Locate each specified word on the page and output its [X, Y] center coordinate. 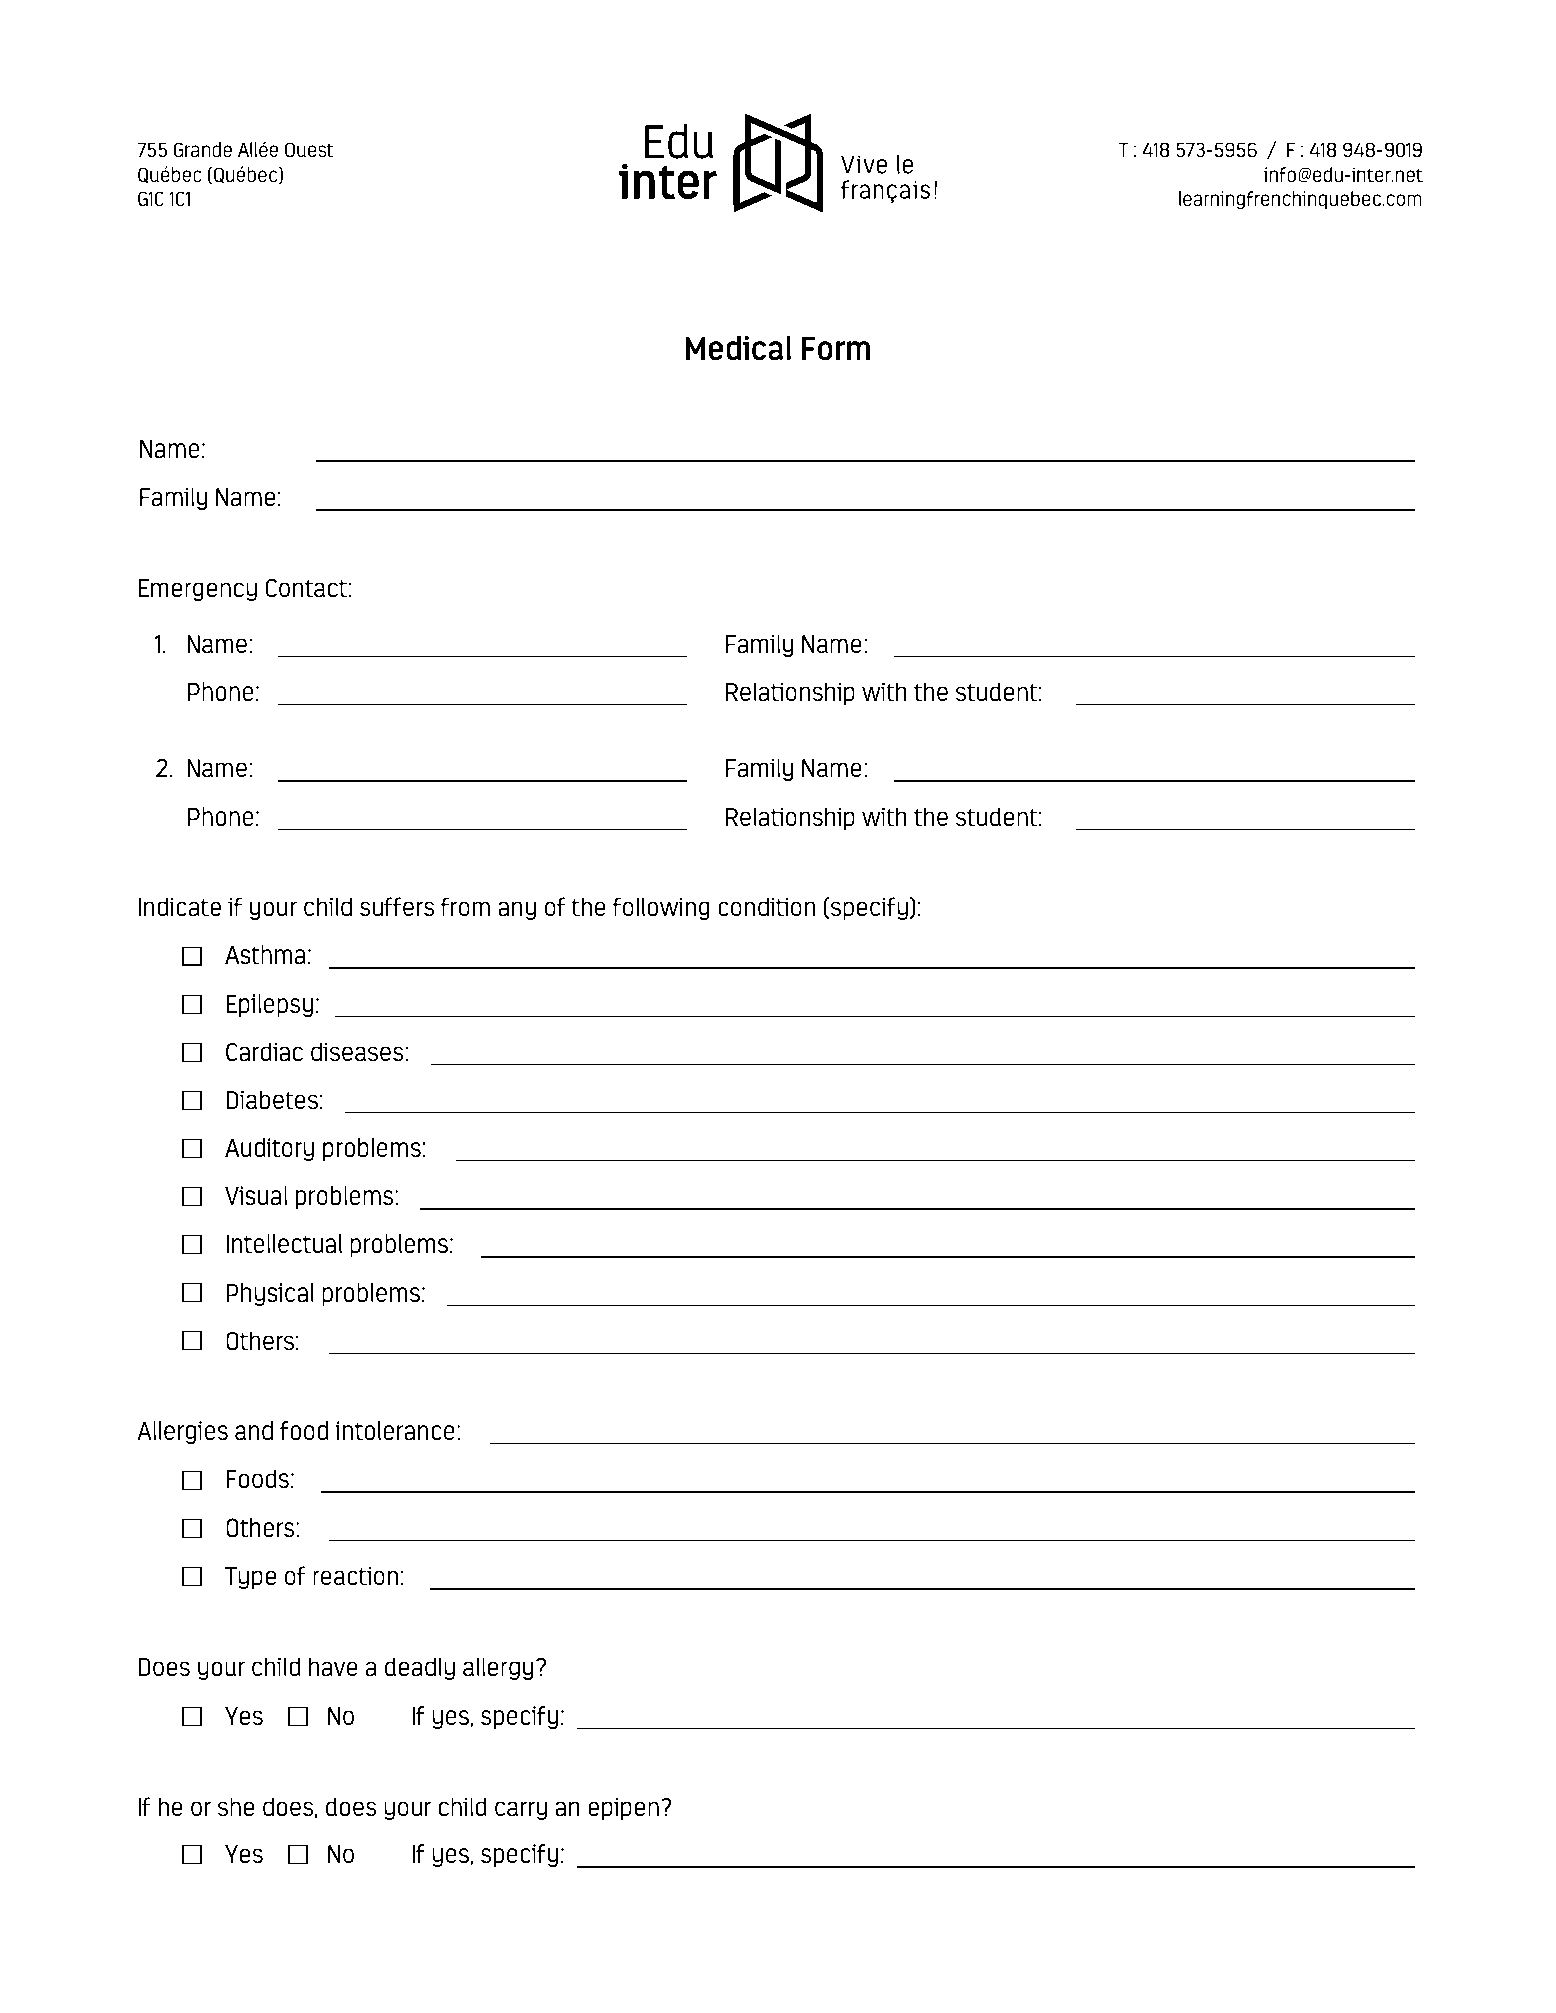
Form [835, 349]
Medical [738, 348]
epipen [623, 1808]
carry [521, 1810]
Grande [203, 150]
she [236, 1806]
